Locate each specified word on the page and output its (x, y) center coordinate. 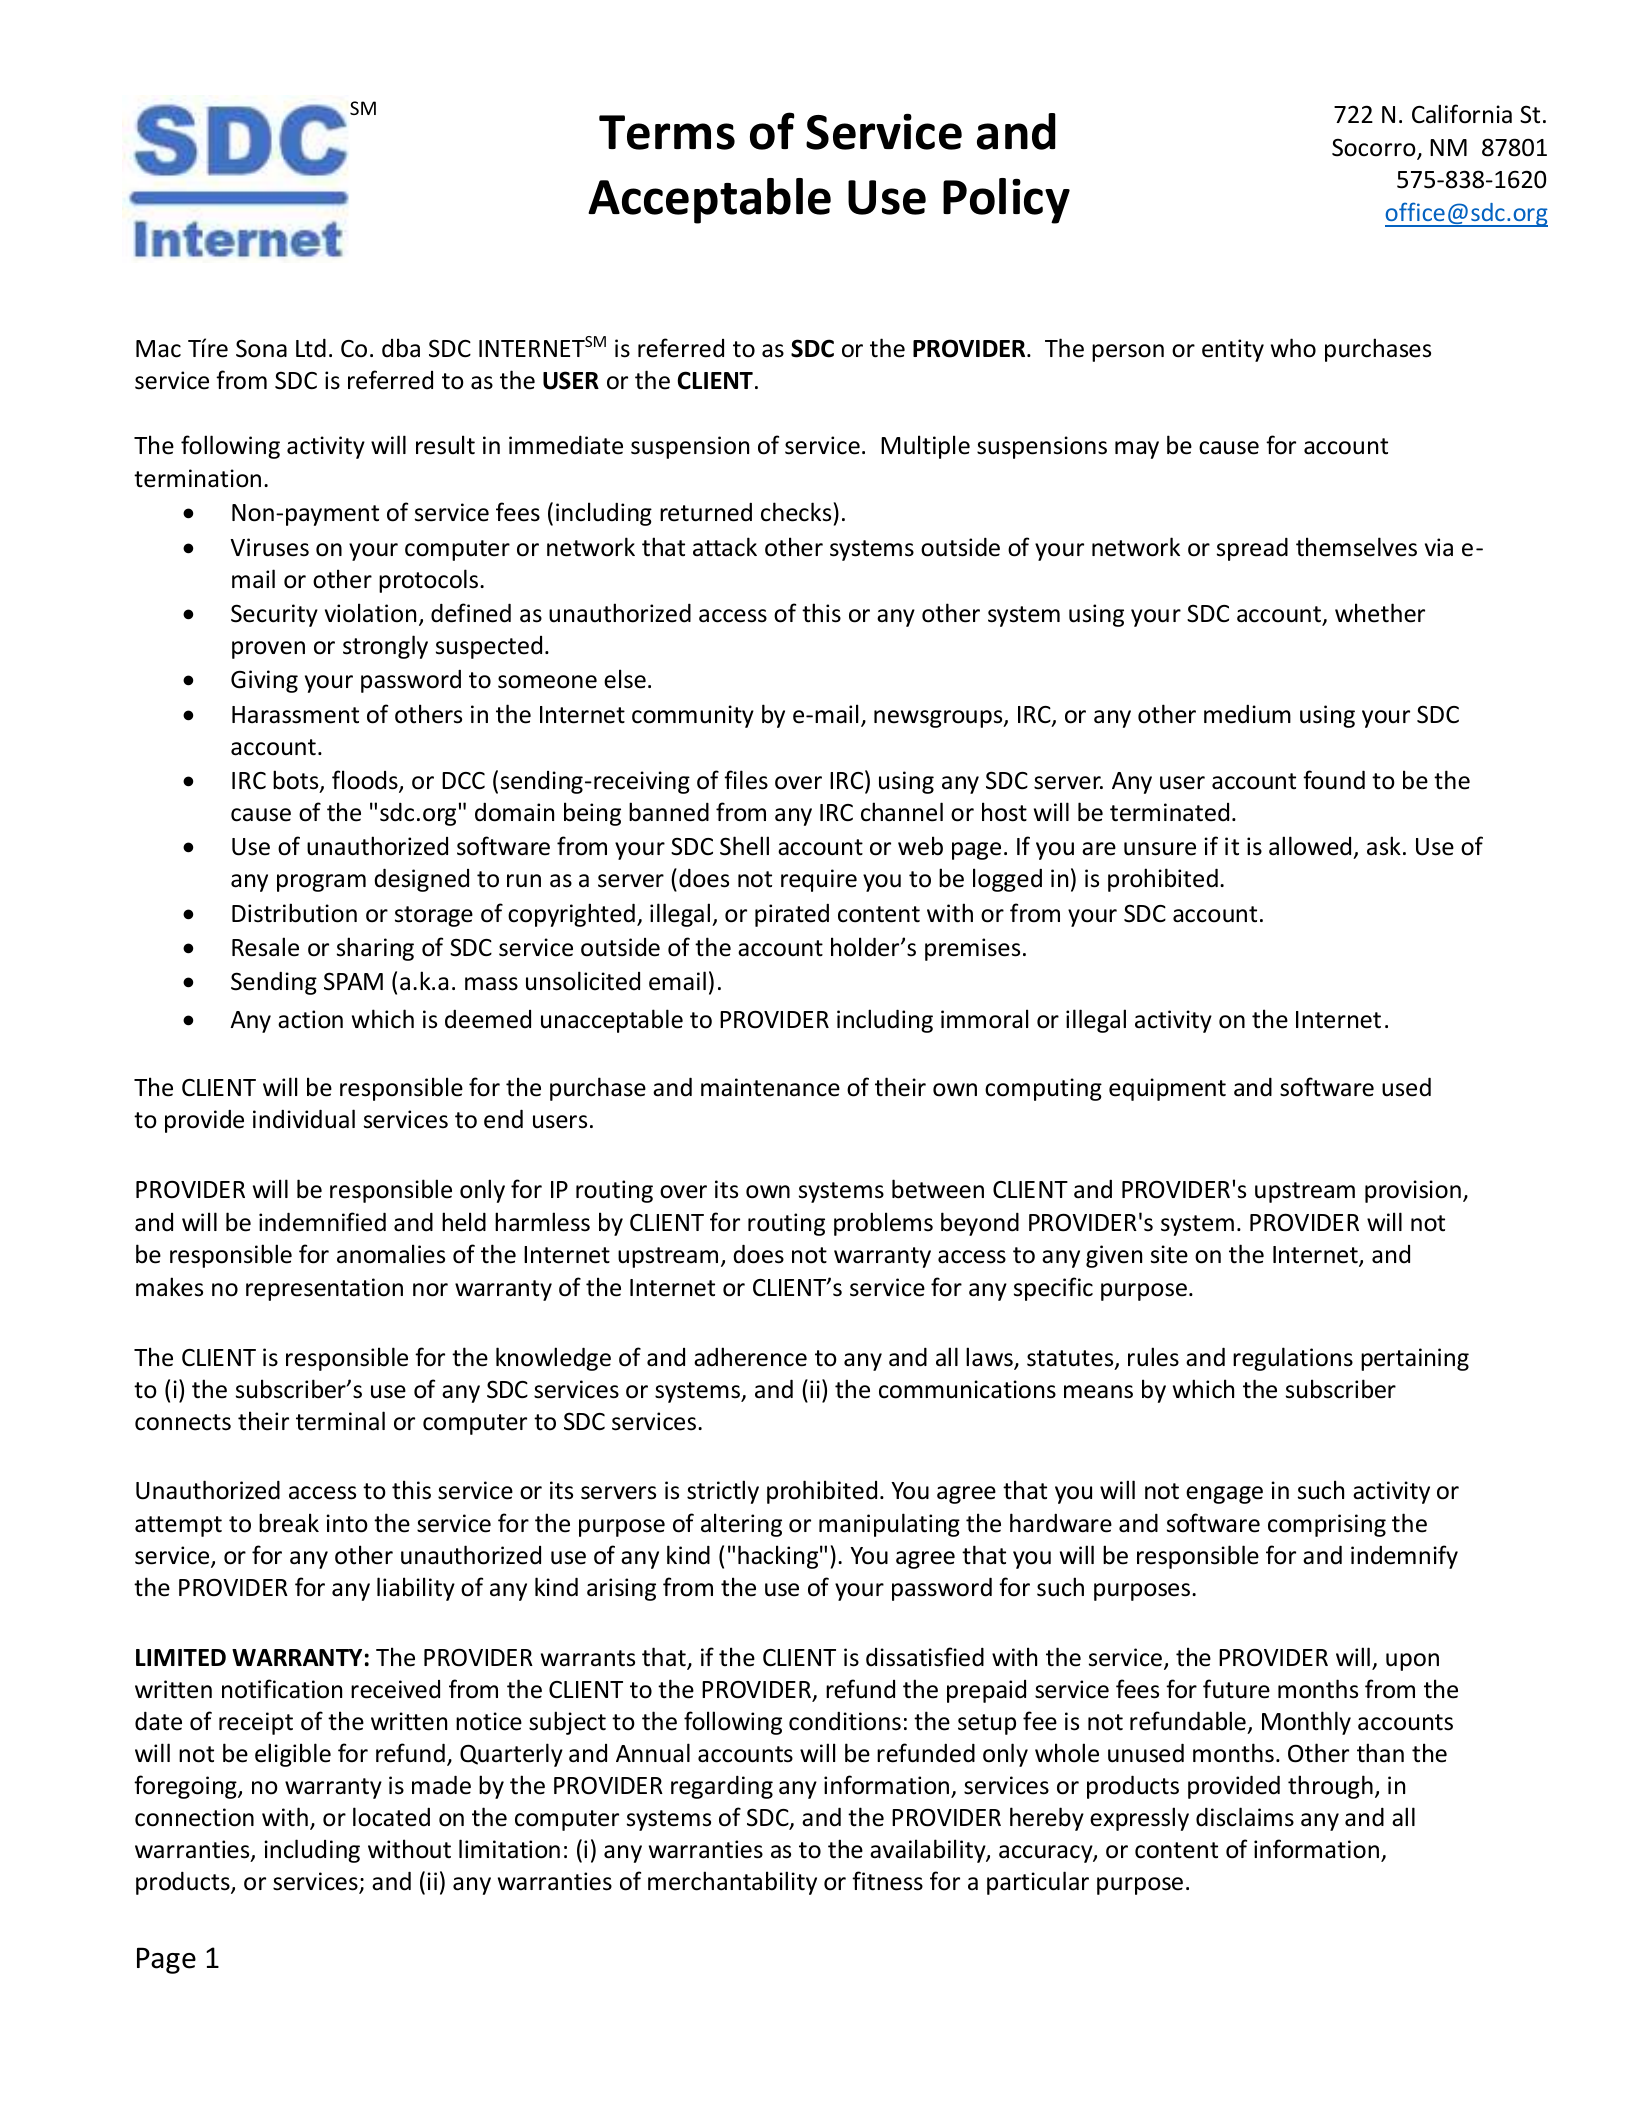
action (310, 1019)
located (391, 1817)
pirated (792, 915)
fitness (887, 1881)
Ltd (311, 348)
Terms (667, 132)
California (1462, 114)
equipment (1167, 1089)
